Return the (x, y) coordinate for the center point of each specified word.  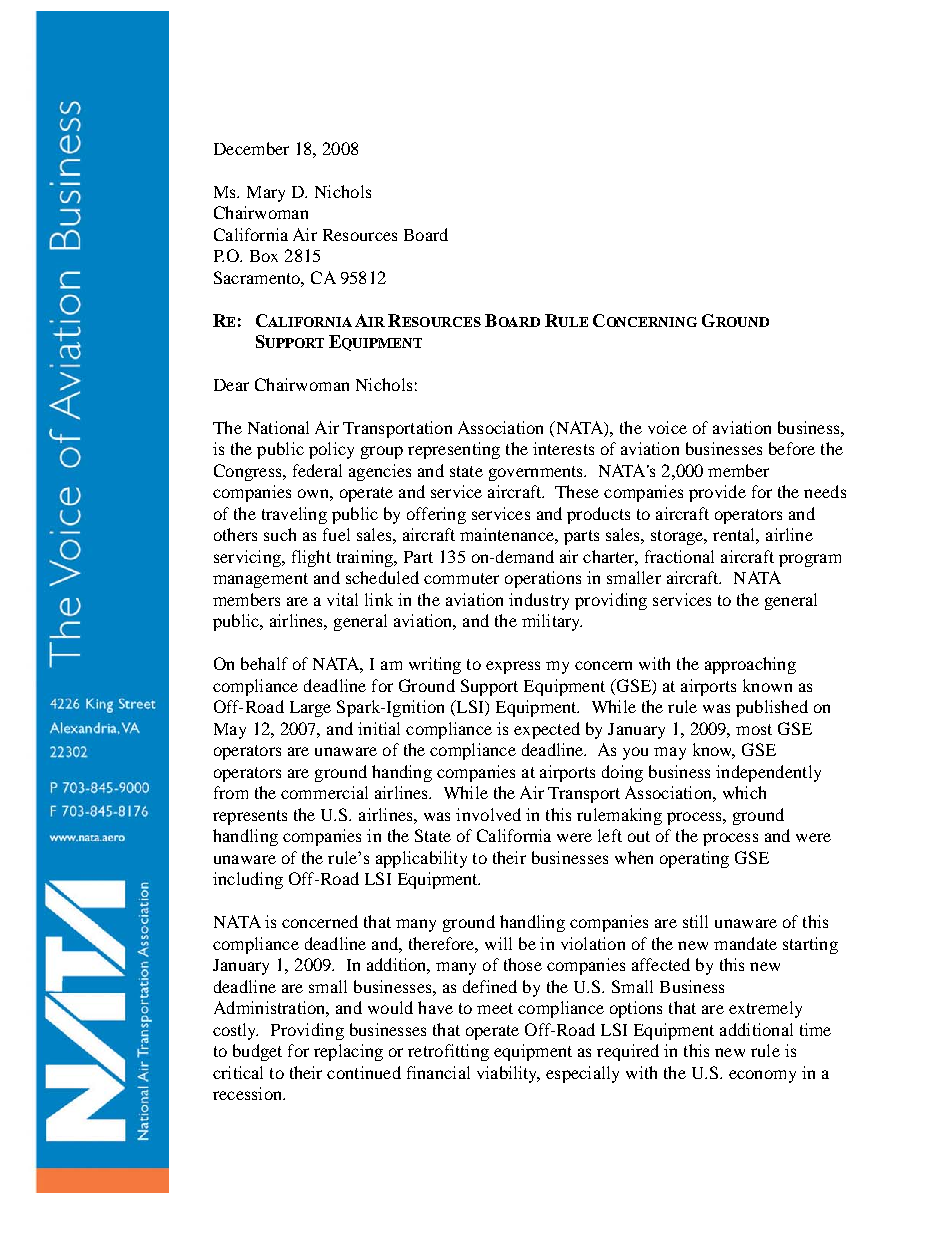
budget (257, 1052)
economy (762, 1076)
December (251, 148)
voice (667, 427)
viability (508, 1074)
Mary (266, 194)
